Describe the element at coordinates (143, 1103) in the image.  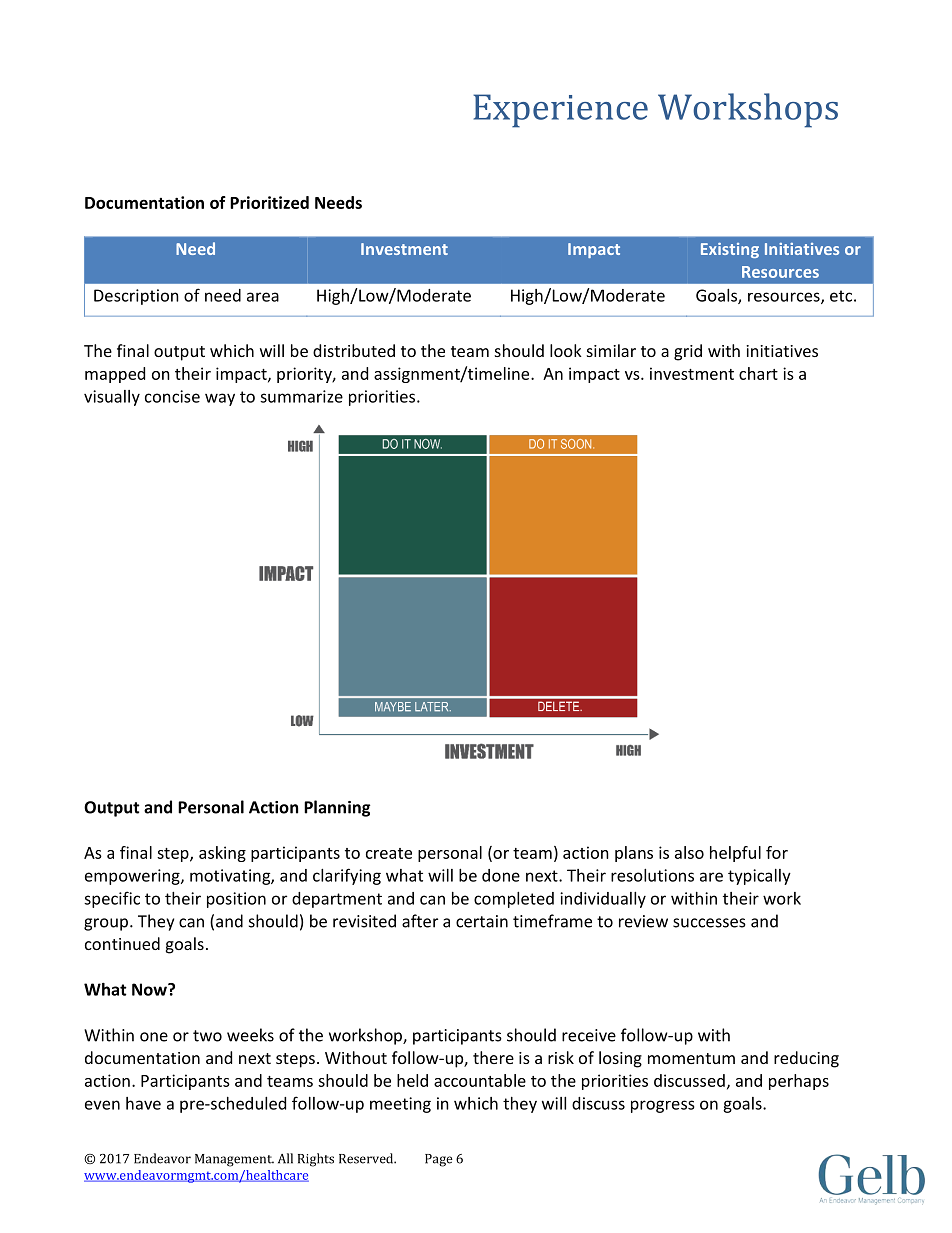
I see `have` at that location.
